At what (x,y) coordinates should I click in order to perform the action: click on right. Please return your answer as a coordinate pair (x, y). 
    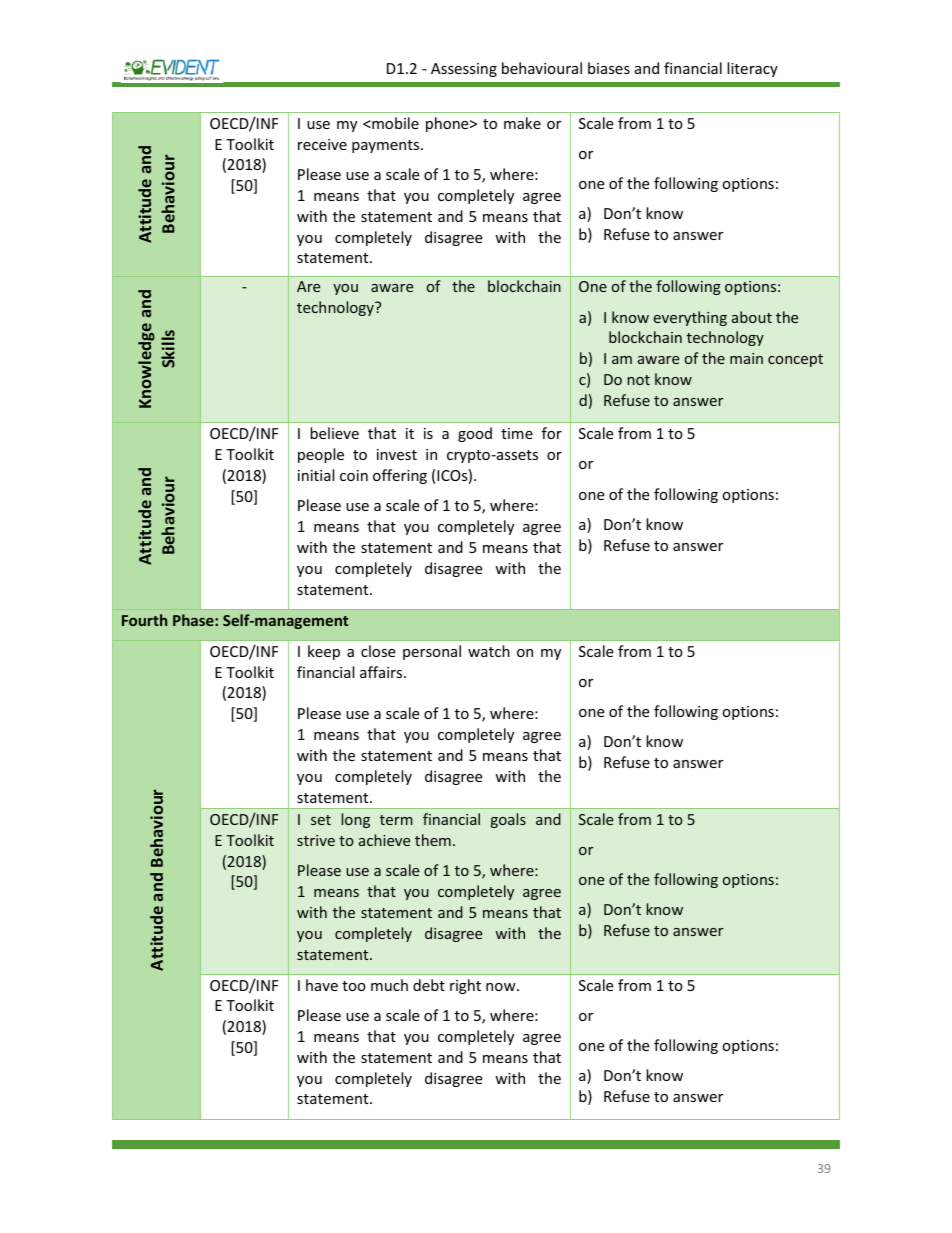
    Looking at the image, I should click on (465, 986).
